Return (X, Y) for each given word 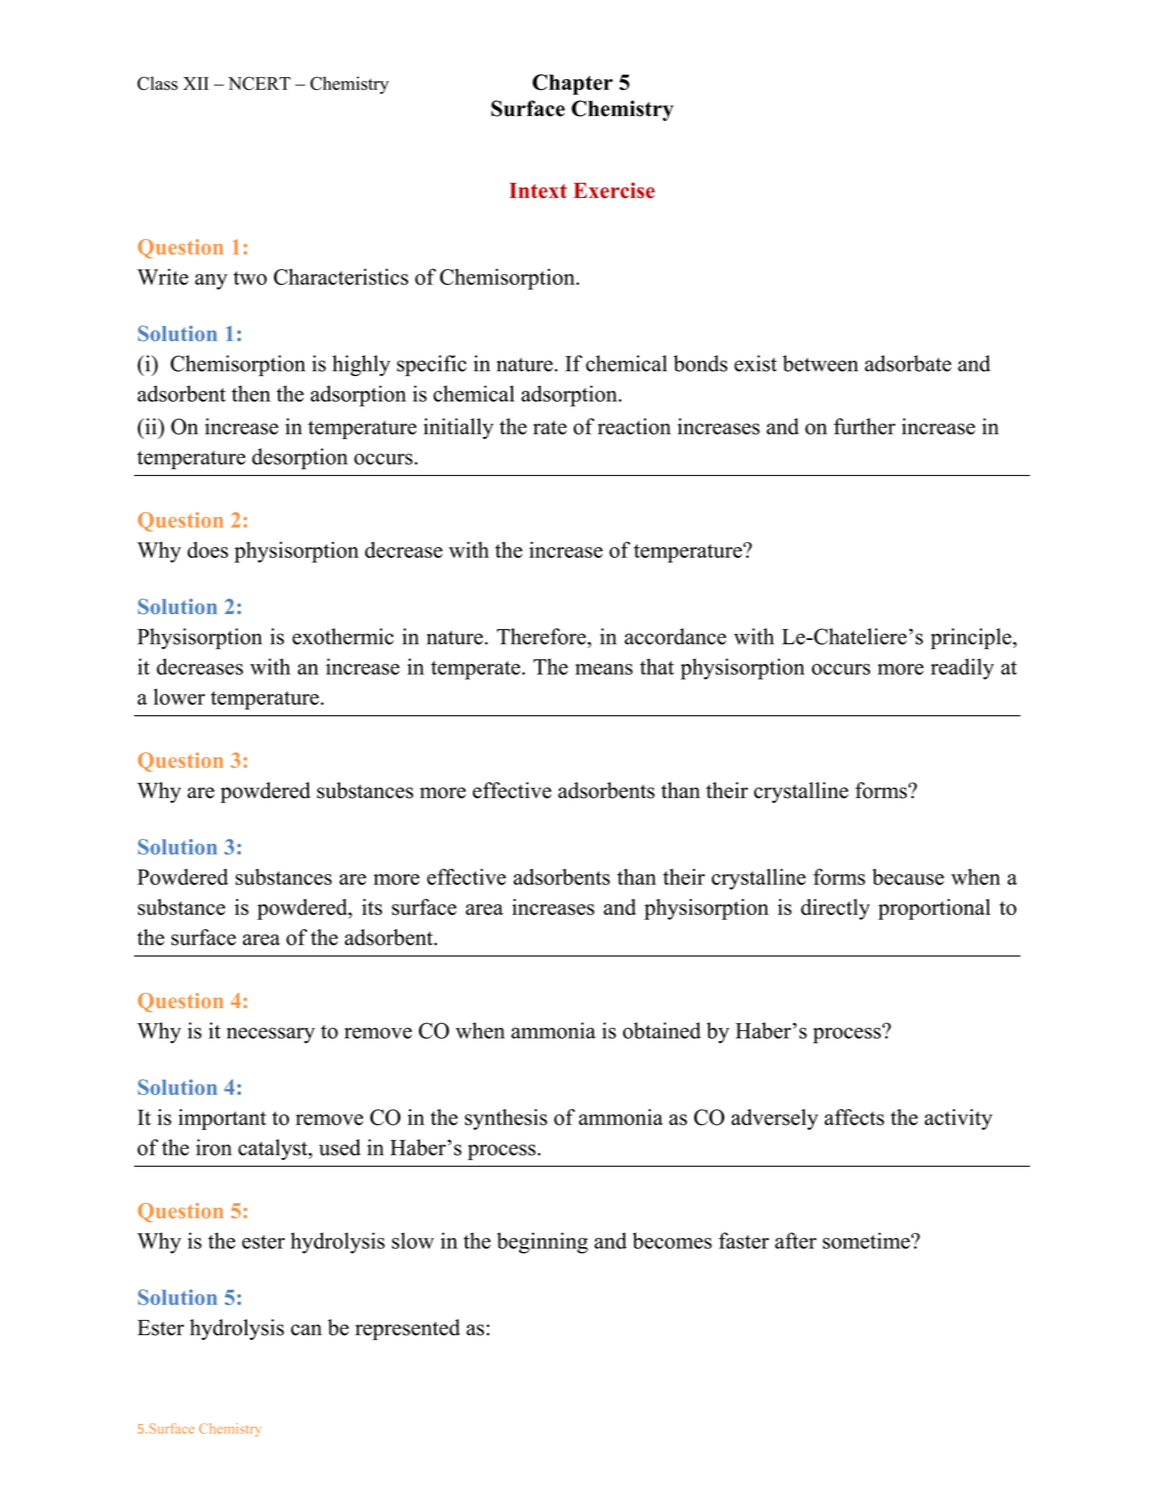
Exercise (614, 190)
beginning (542, 1243)
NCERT (259, 83)
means (604, 669)
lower (179, 696)
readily (962, 669)
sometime (867, 1240)
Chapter (572, 84)
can (306, 1330)
